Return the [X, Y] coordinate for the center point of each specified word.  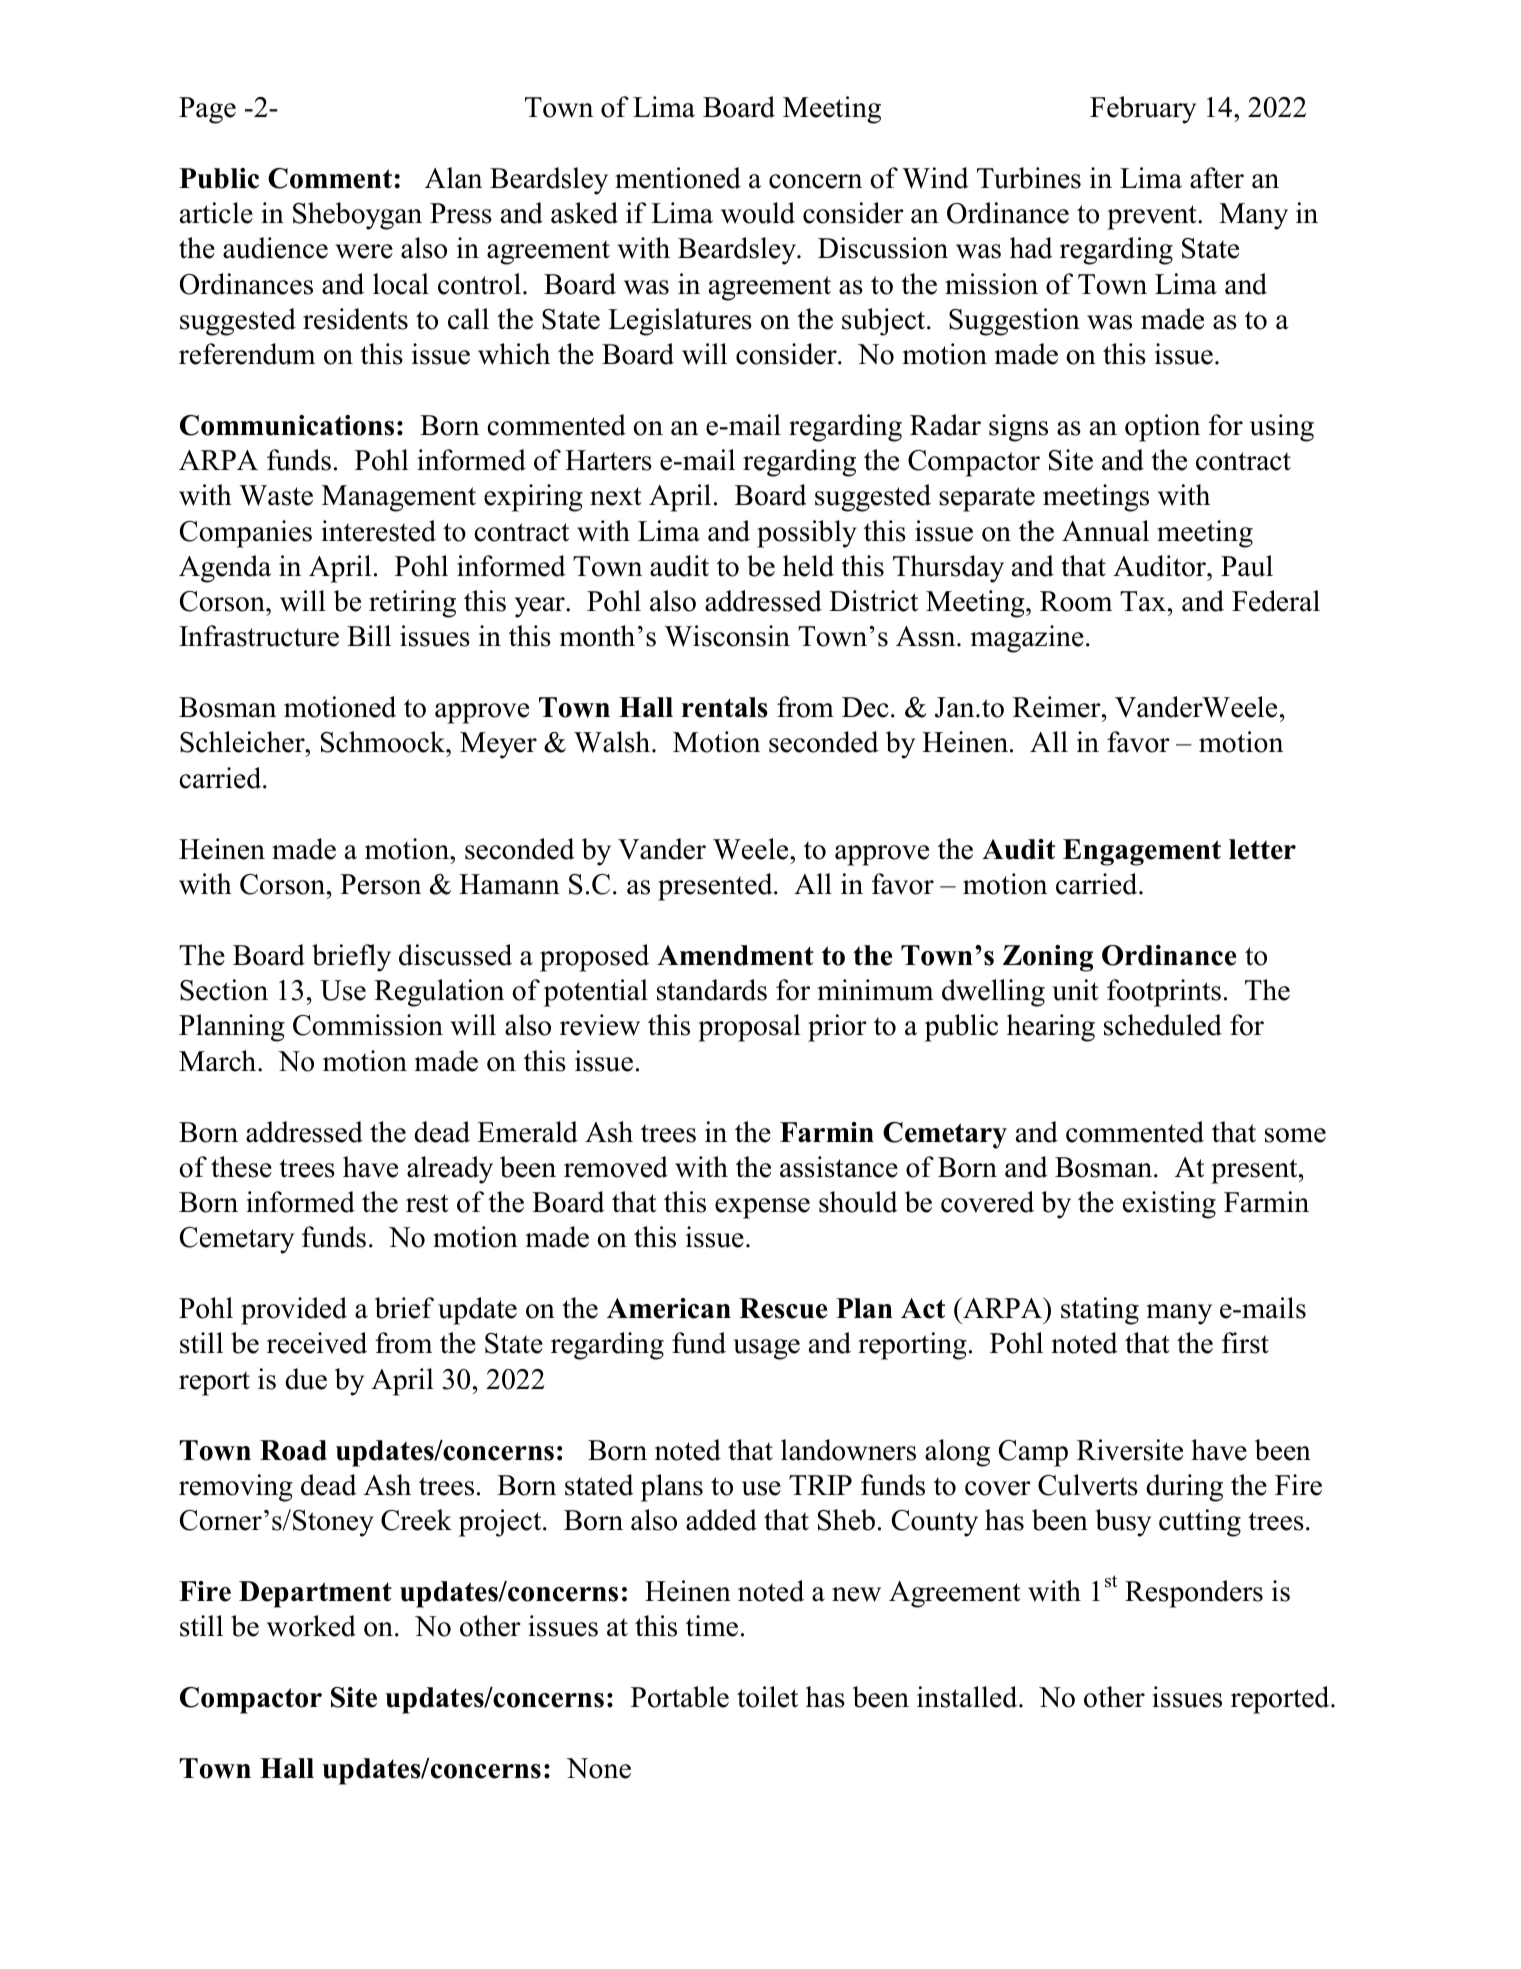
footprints [1164, 993]
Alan [453, 178]
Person [380, 884]
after [1217, 178]
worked [311, 1626]
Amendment [735, 955]
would [758, 213]
